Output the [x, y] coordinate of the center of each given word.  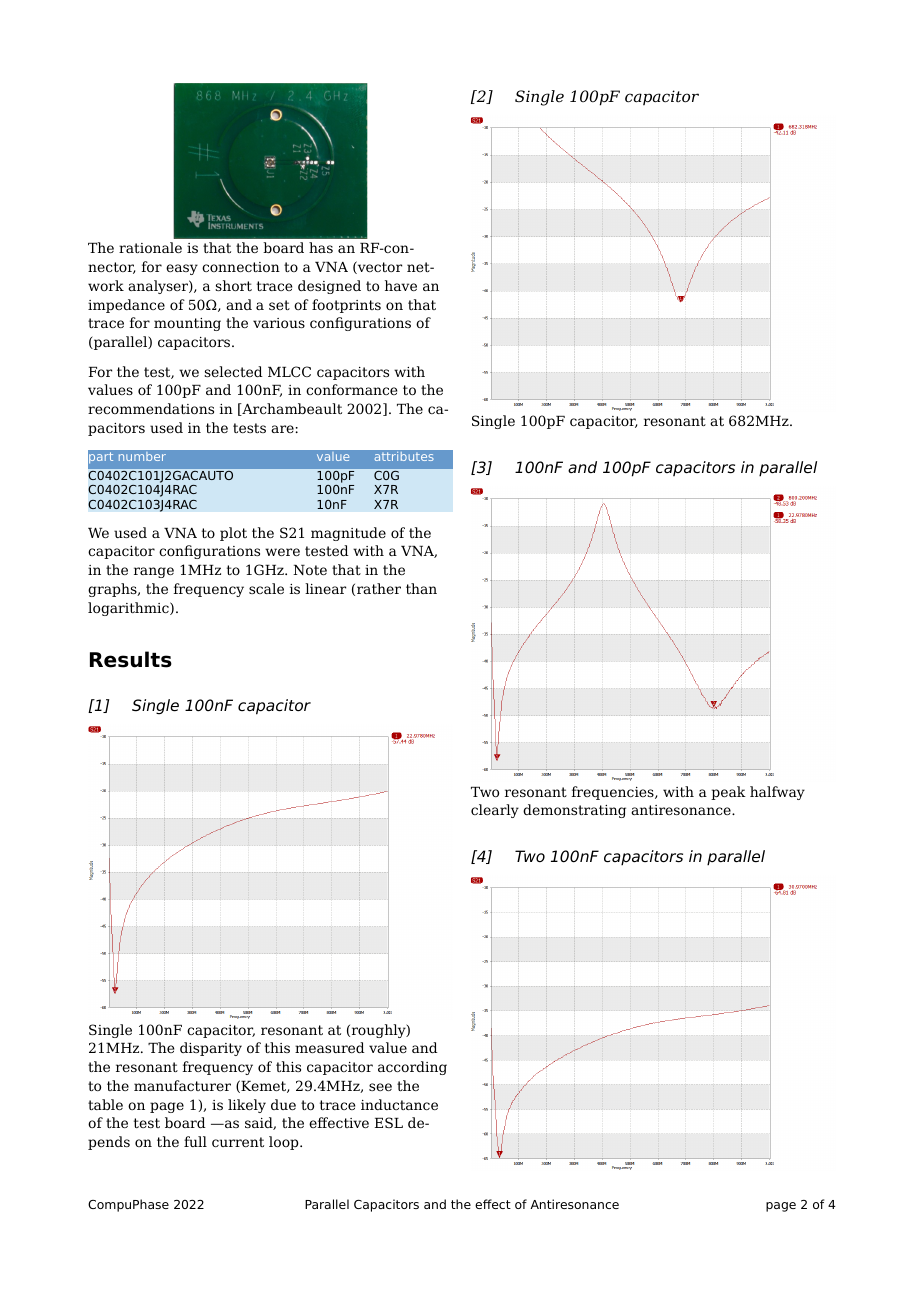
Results [131, 659]
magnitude [348, 534]
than [421, 588]
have [401, 285]
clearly [495, 811]
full [195, 1141]
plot [233, 534]
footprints [346, 306]
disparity [211, 1049]
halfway [777, 793]
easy [182, 269]
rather [379, 588]
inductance [399, 1104]
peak [728, 793]
